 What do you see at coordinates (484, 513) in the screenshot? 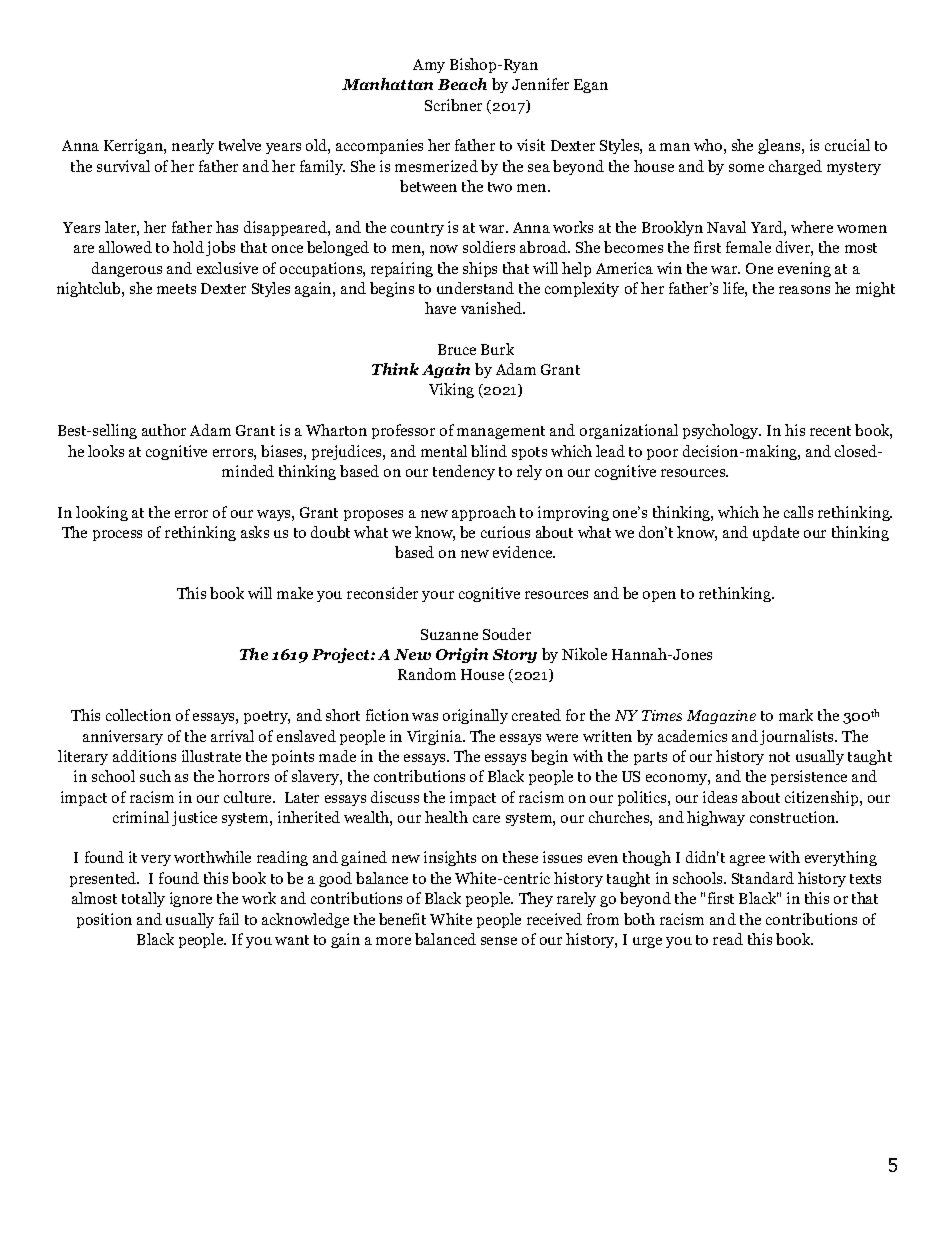
I see `approach` at bounding box center [484, 513].
